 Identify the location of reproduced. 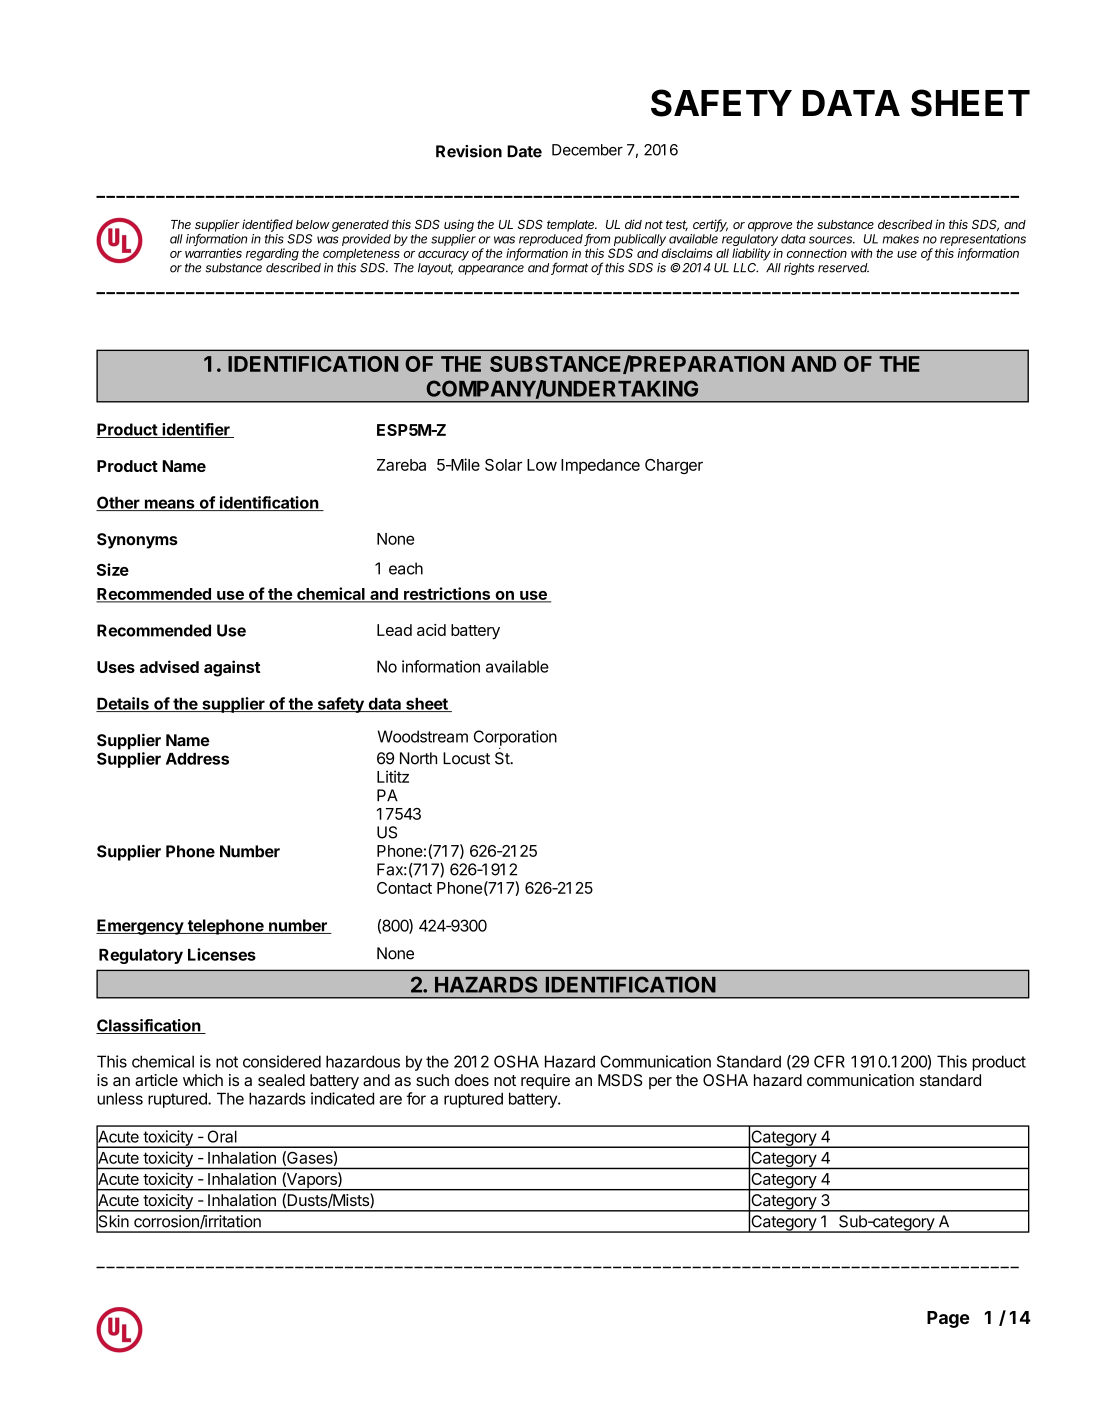
(552, 240).
